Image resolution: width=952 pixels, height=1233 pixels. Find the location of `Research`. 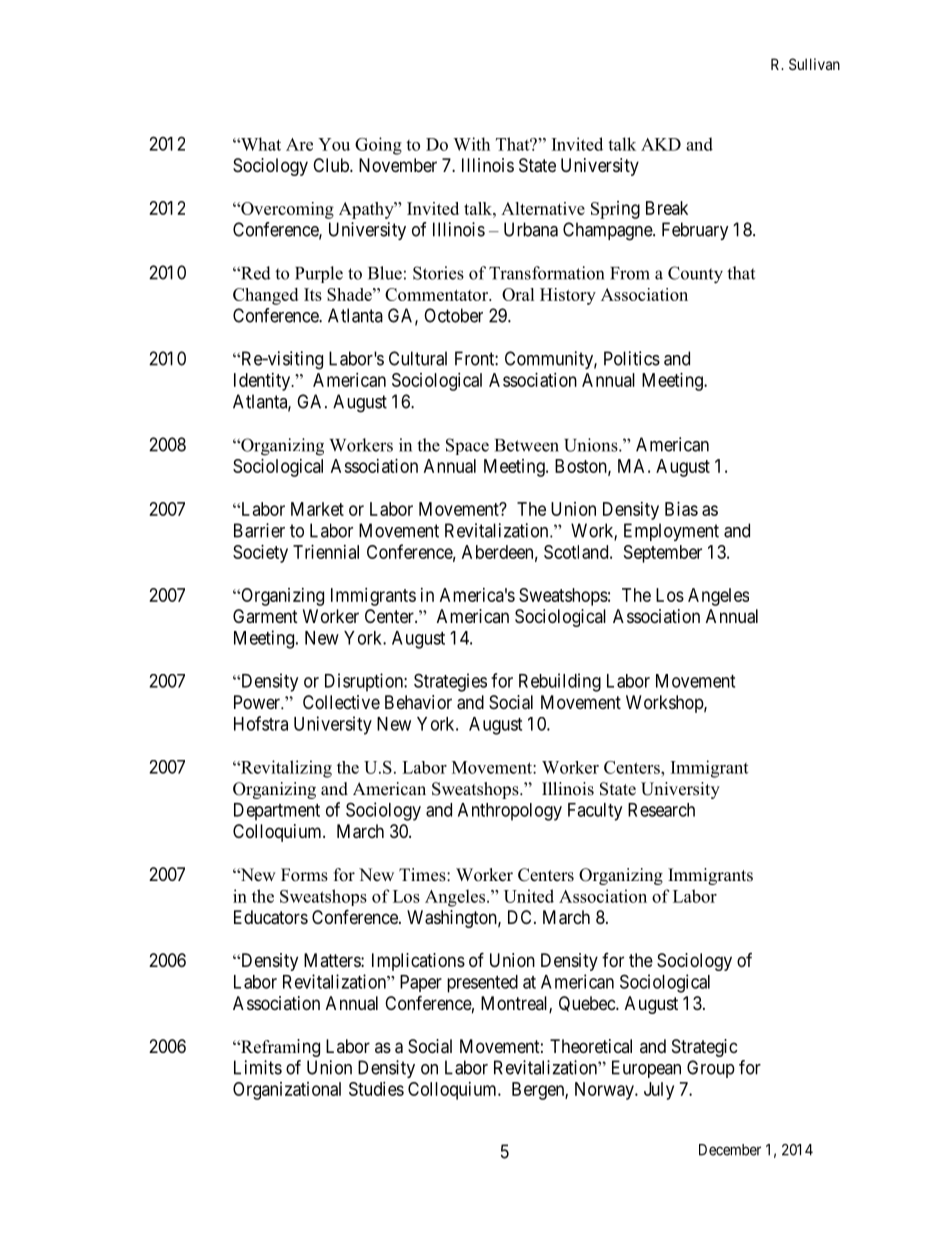

Research is located at coordinates (661, 810).
